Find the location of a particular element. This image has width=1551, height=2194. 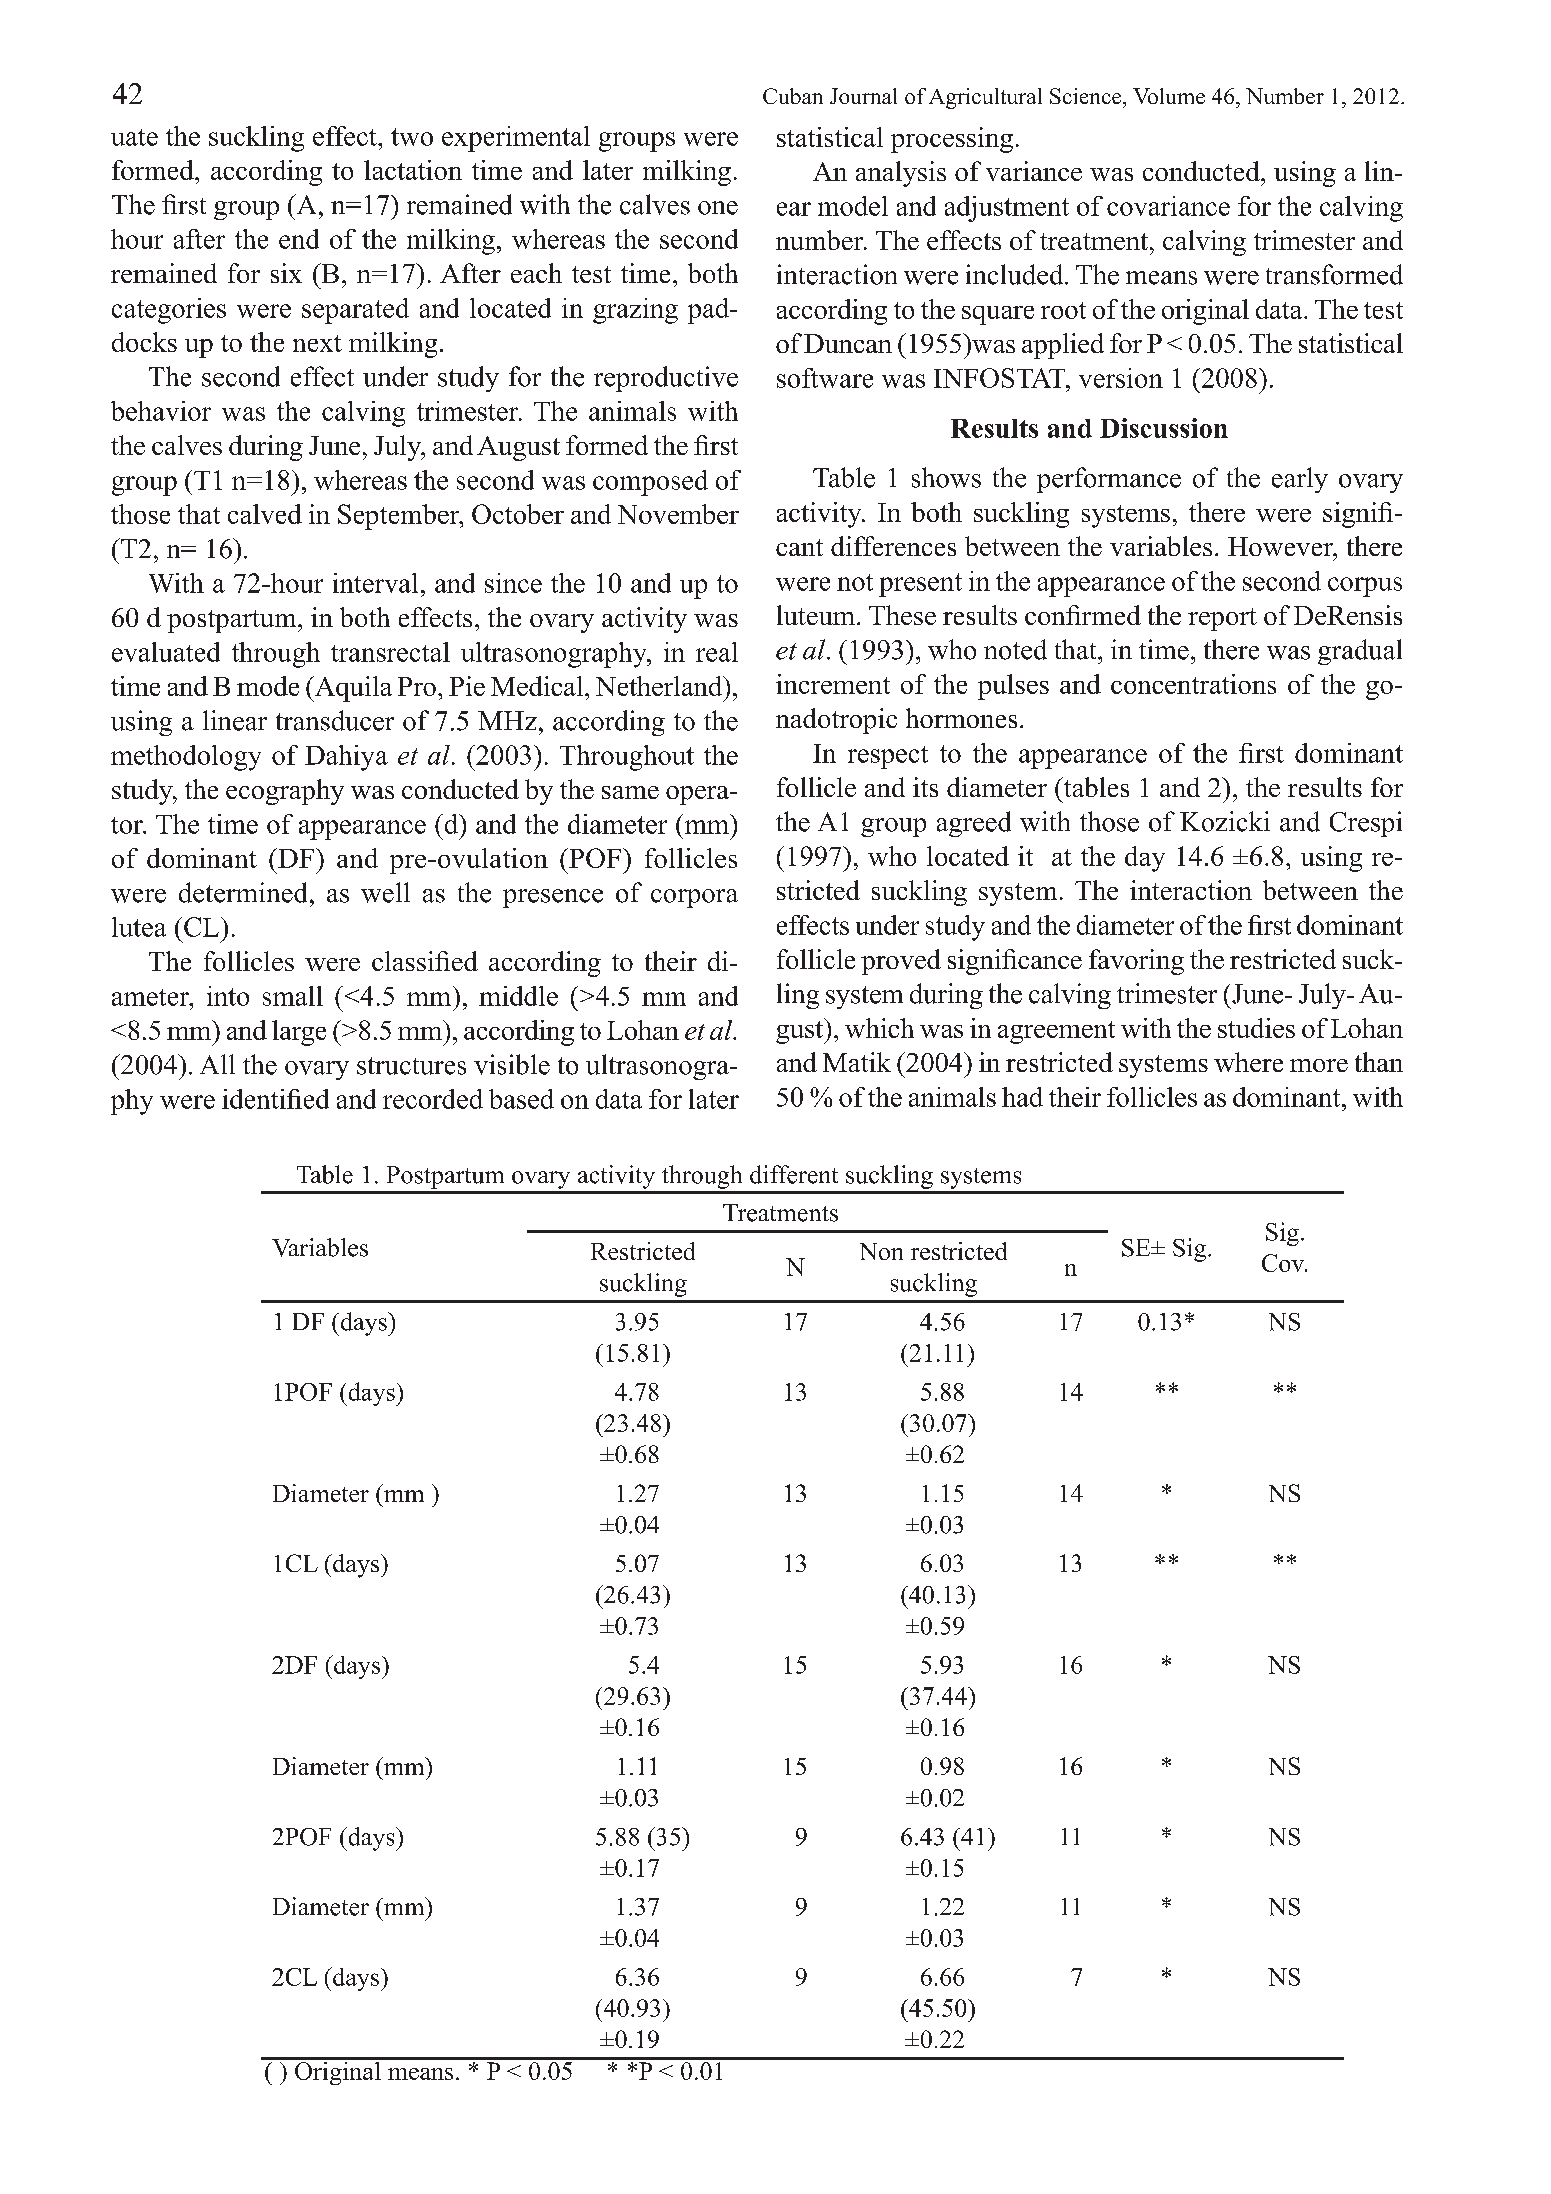

However is located at coordinates (1281, 546).
